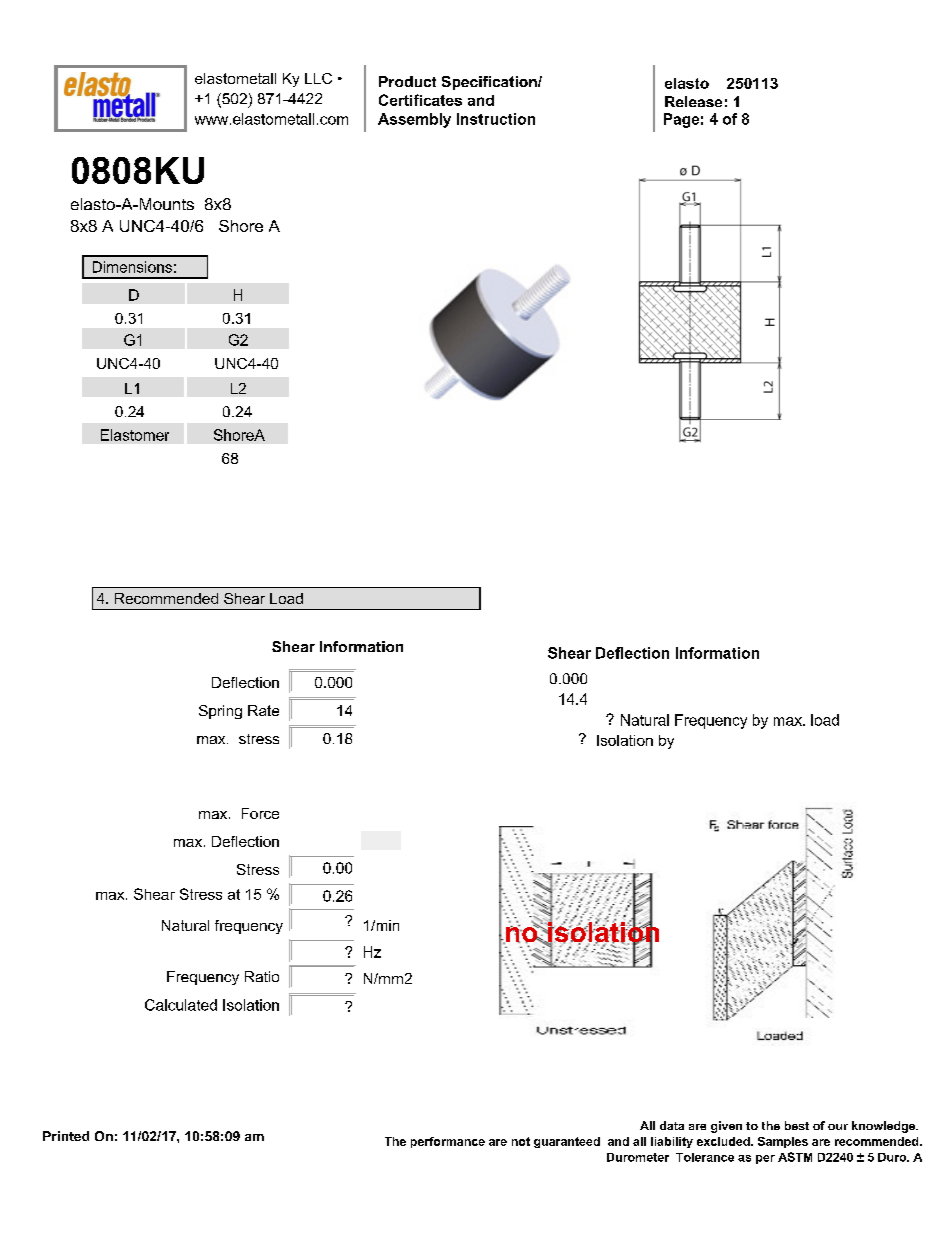  I want to click on Printed, so click(66, 1136).
